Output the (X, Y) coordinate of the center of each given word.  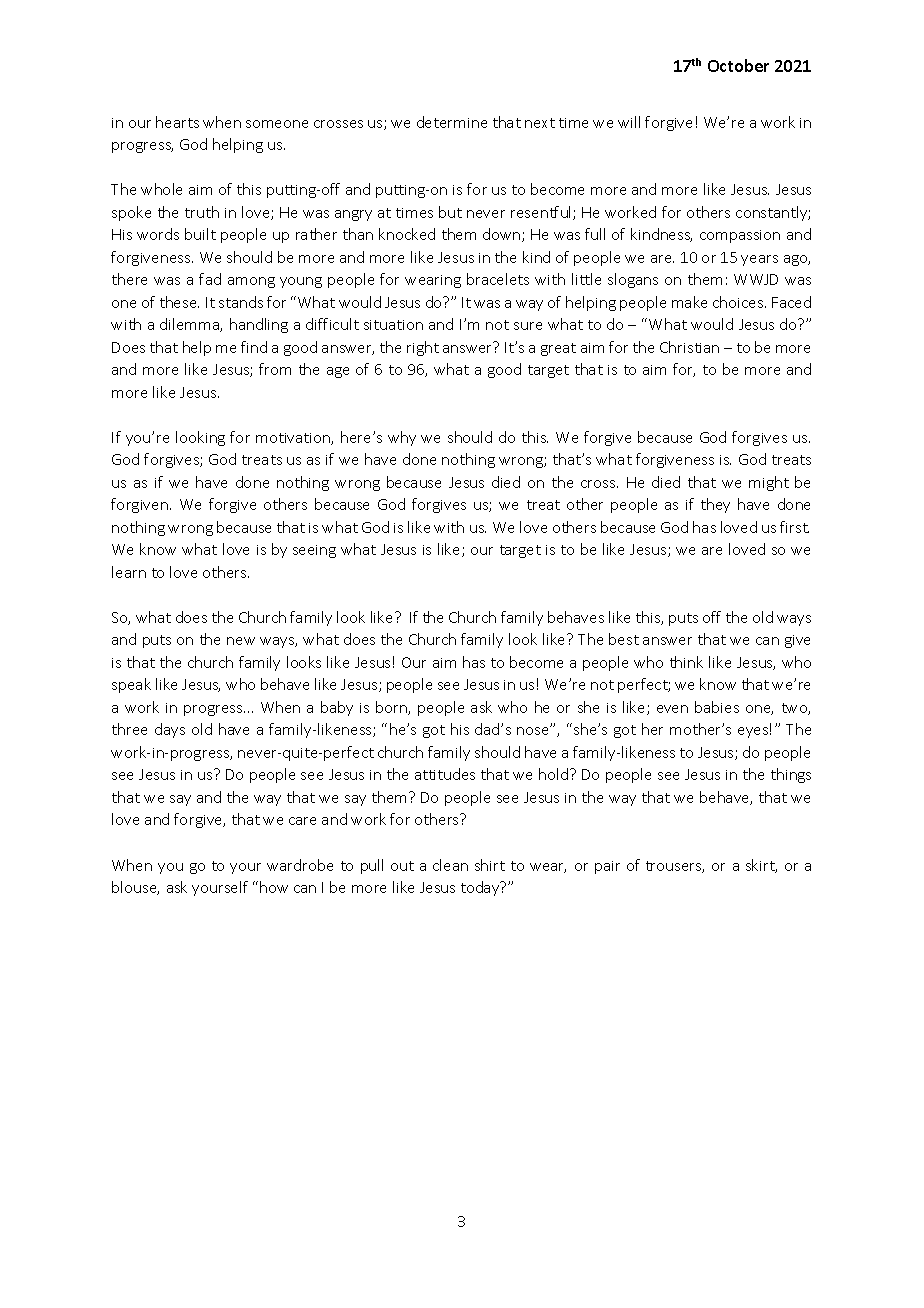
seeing (314, 551)
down (503, 235)
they (715, 505)
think (686, 662)
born (392, 708)
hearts (177, 122)
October (738, 65)
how (274, 887)
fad (210, 279)
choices (739, 302)
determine (452, 122)
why (402, 438)
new (241, 641)
